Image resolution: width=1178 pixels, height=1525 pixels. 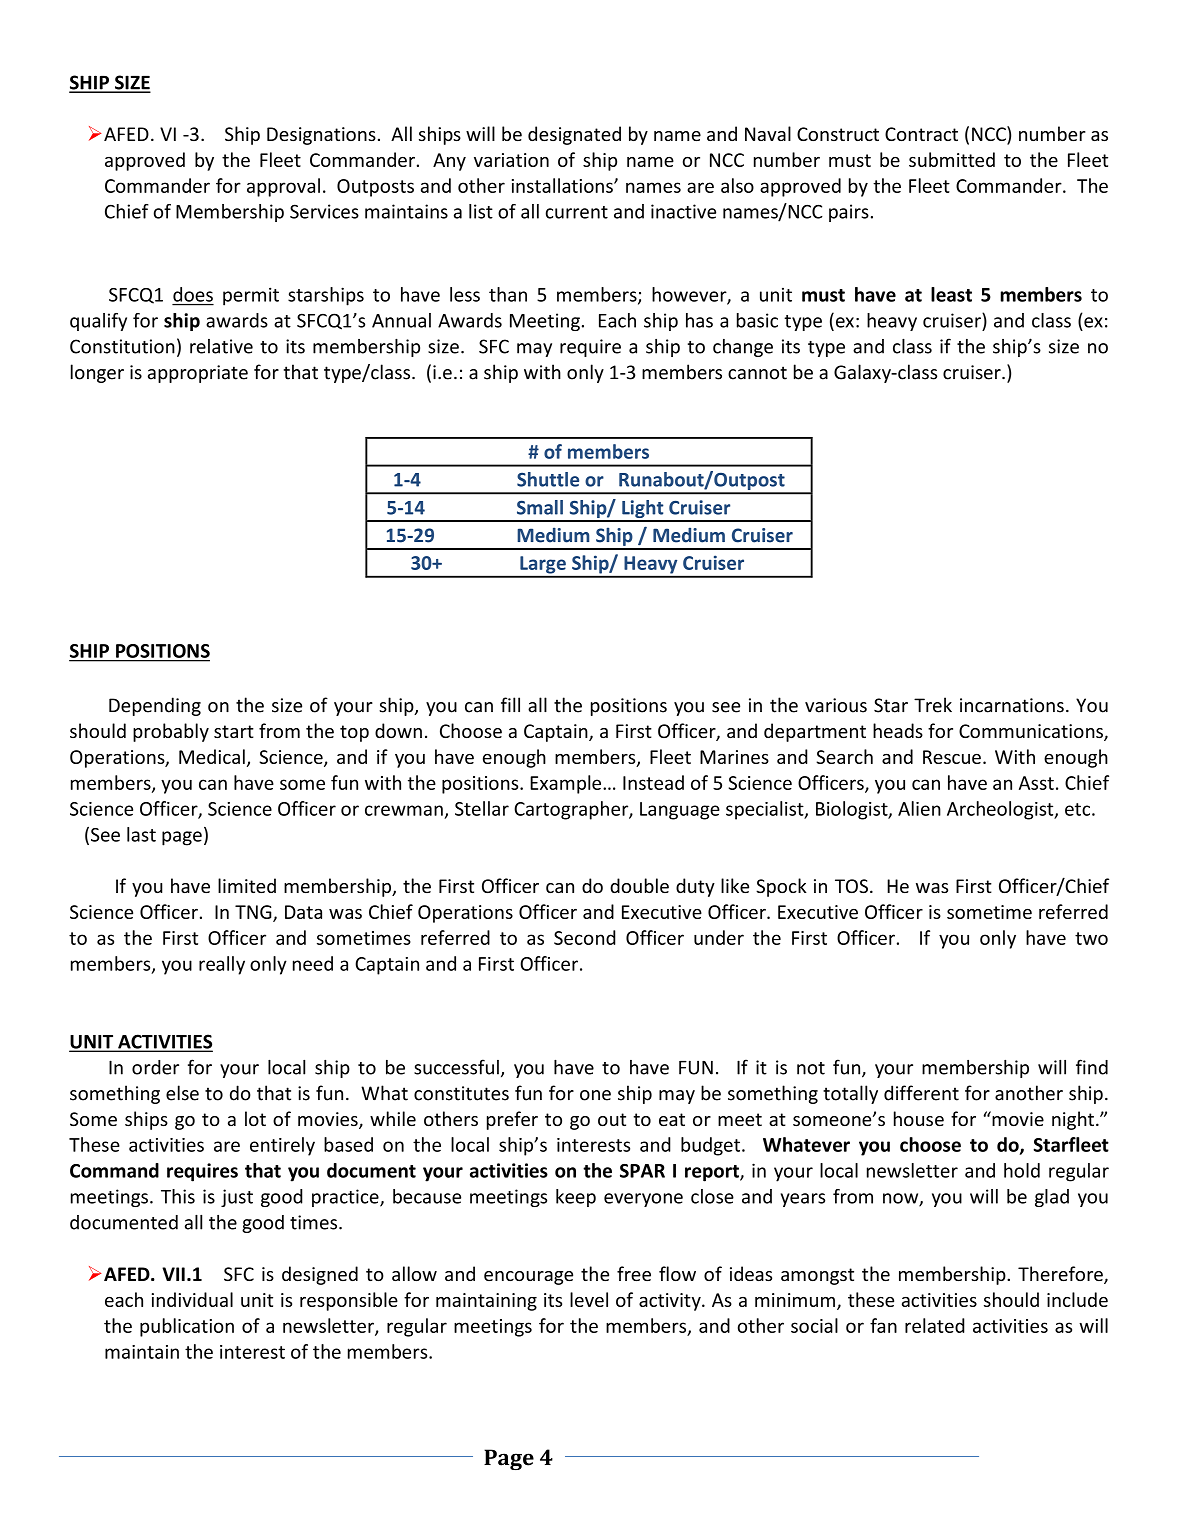 What do you see at coordinates (283, 187) in the screenshot?
I see `approval` at bounding box center [283, 187].
